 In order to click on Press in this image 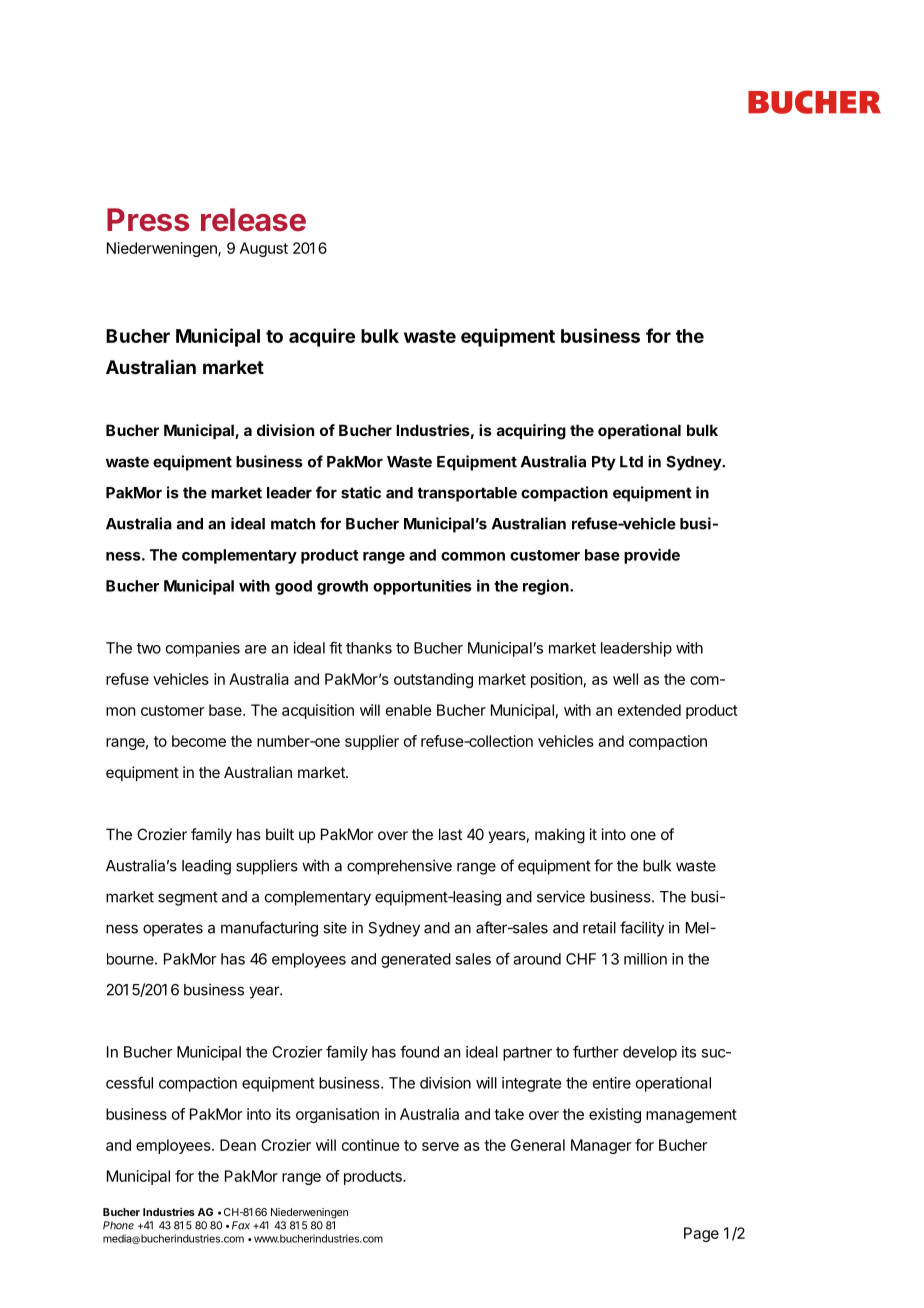, I will do `click(148, 220)`.
